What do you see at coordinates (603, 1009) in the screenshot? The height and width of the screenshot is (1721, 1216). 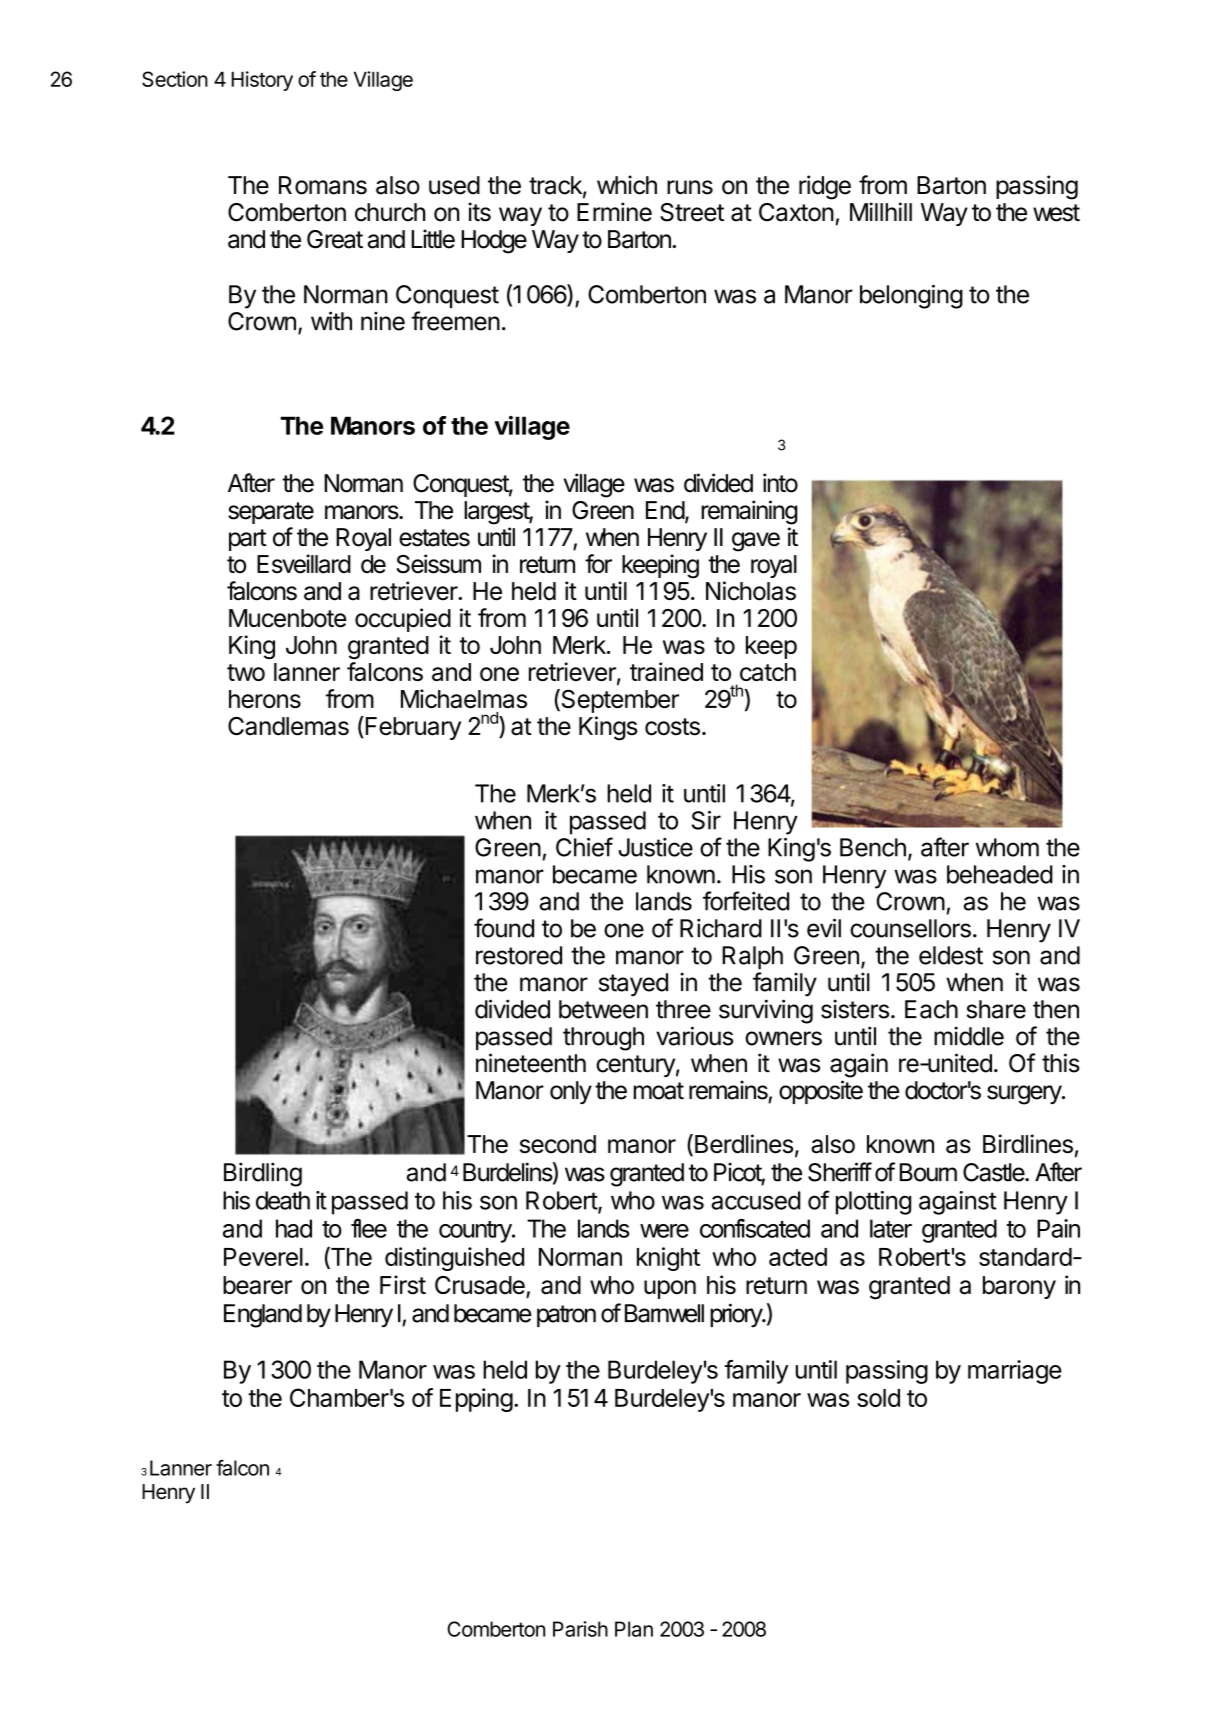 I see `between` at bounding box center [603, 1009].
